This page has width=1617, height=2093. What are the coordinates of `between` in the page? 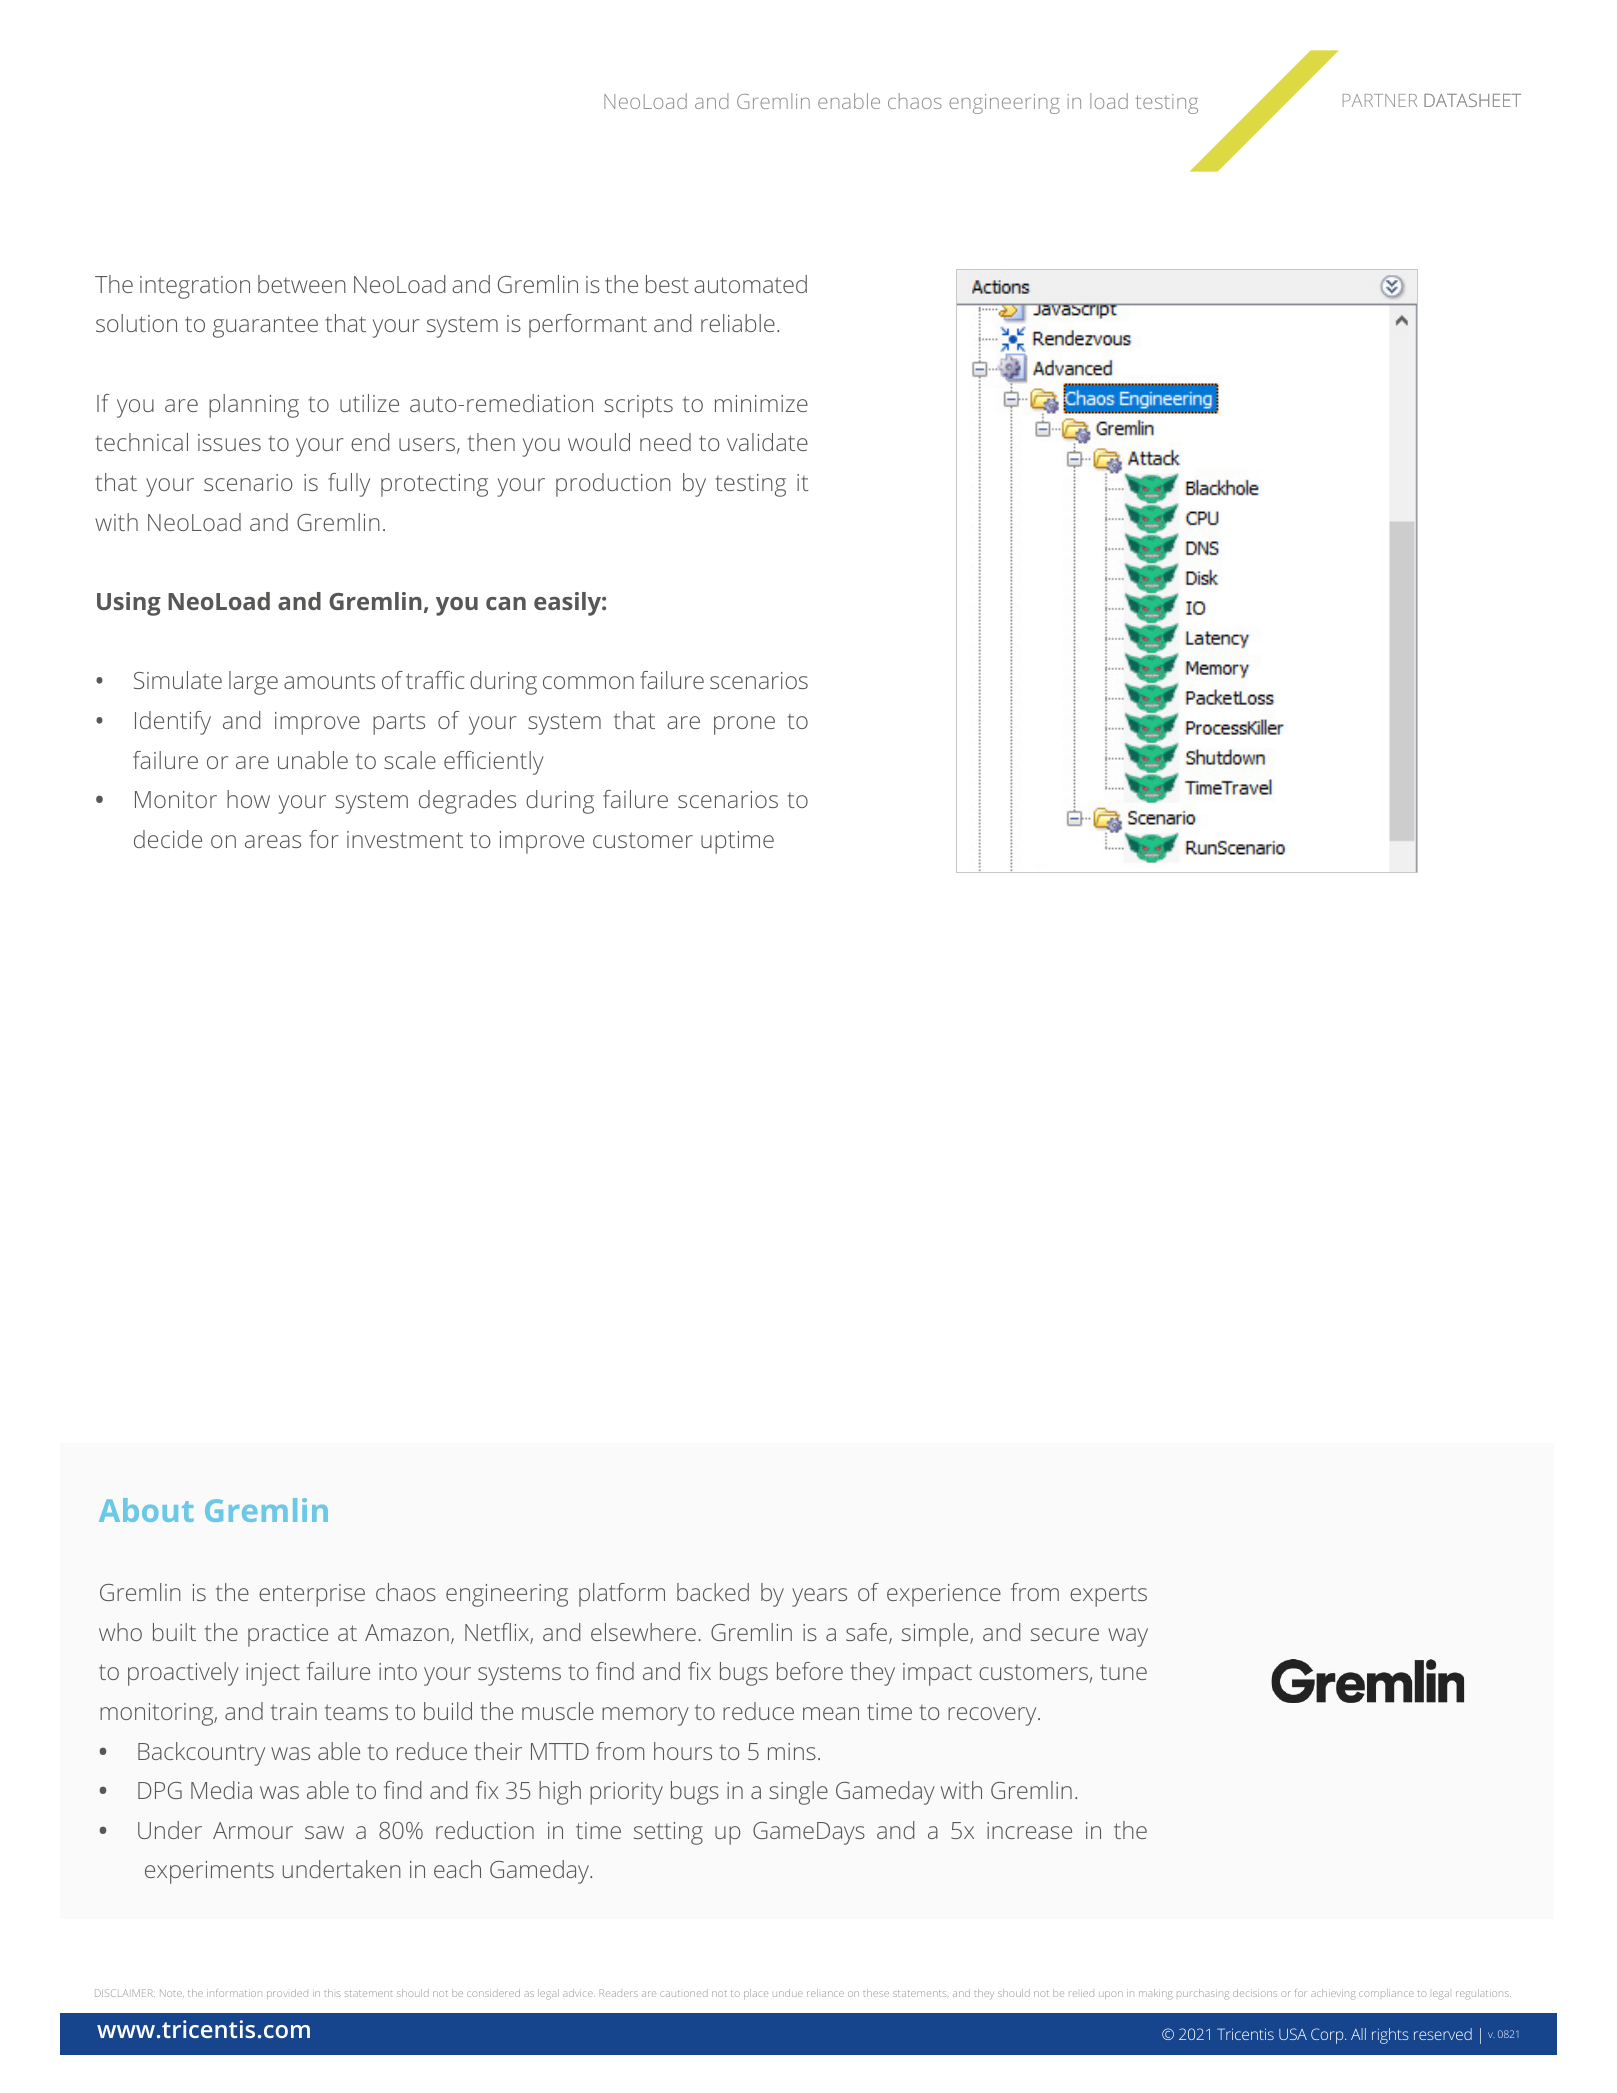 It's located at (302, 284).
